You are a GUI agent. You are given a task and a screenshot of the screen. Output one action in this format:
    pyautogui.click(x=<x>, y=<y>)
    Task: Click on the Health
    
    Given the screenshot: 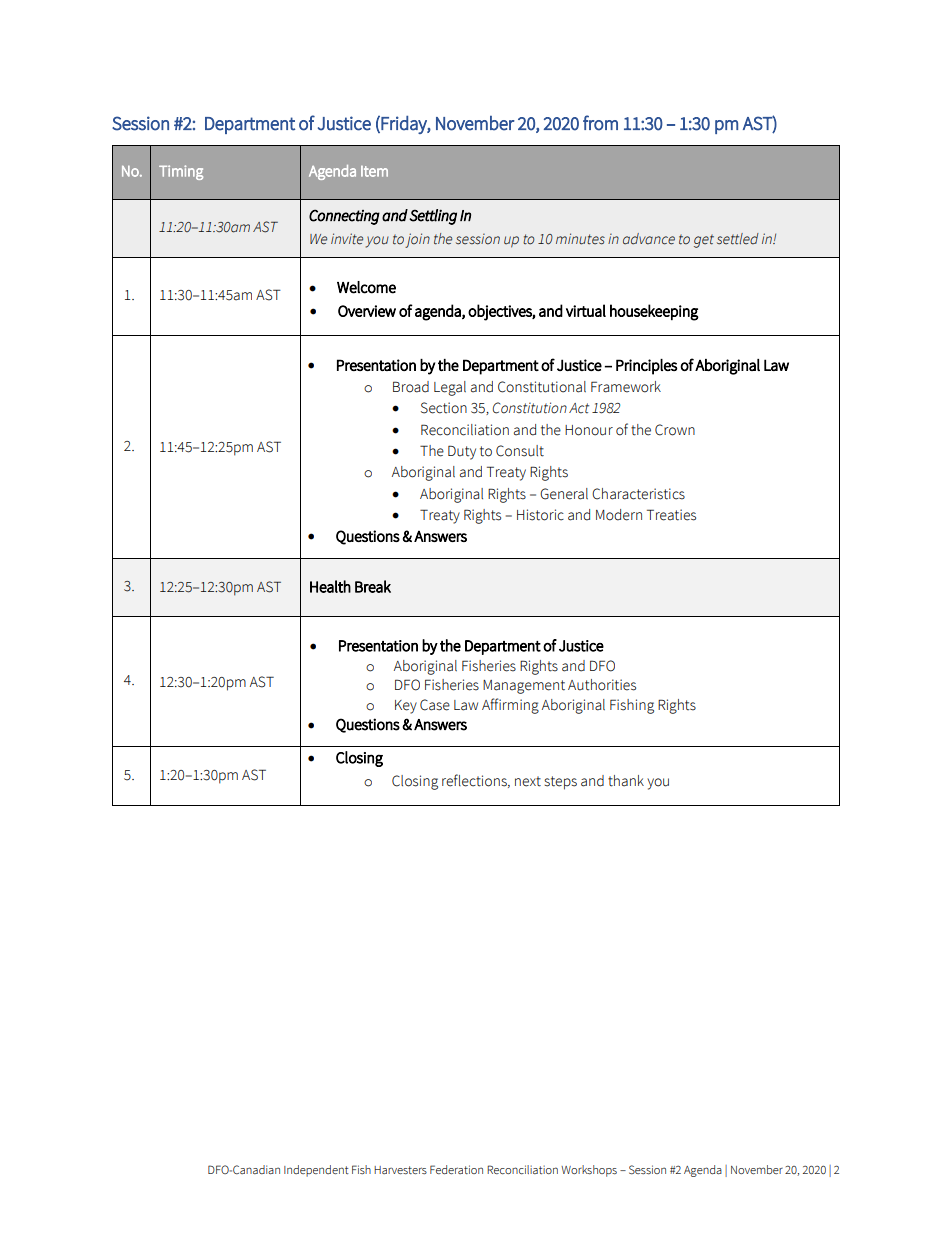 What is the action you would take?
    pyautogui.click(x=330, y=586)
